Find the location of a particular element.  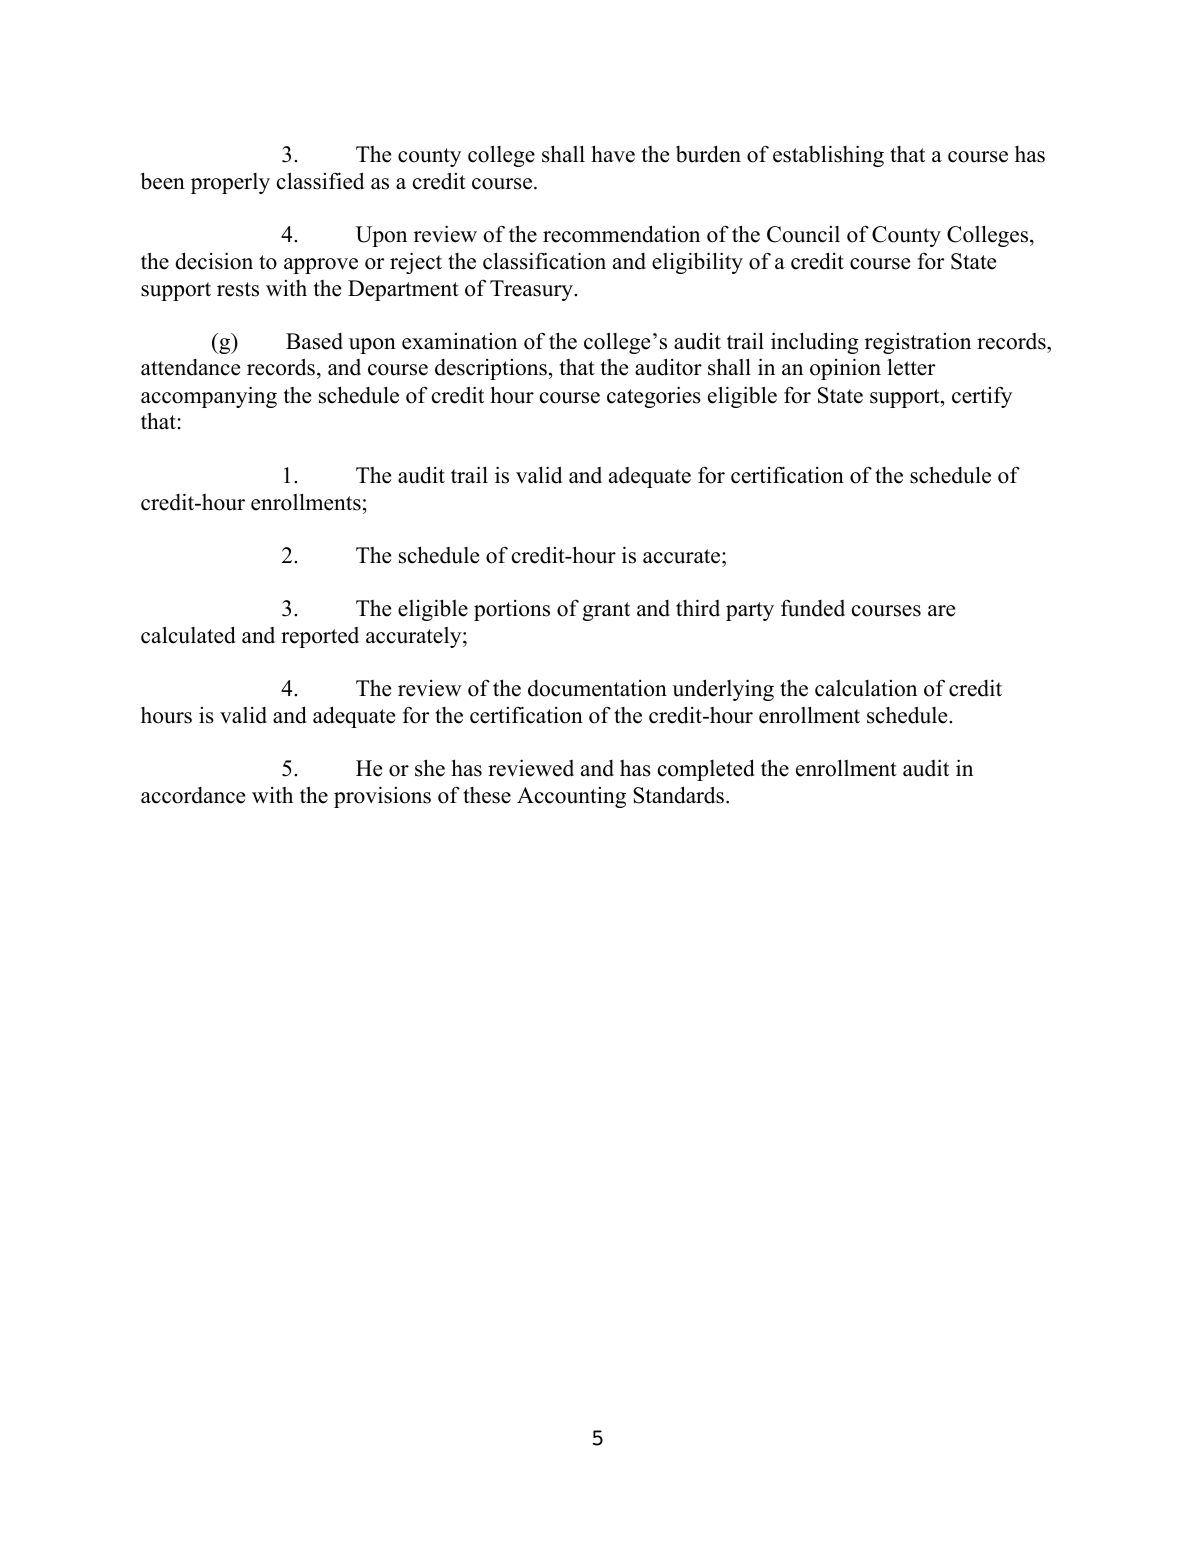

Accounting is located at coordinates (571, 797).
